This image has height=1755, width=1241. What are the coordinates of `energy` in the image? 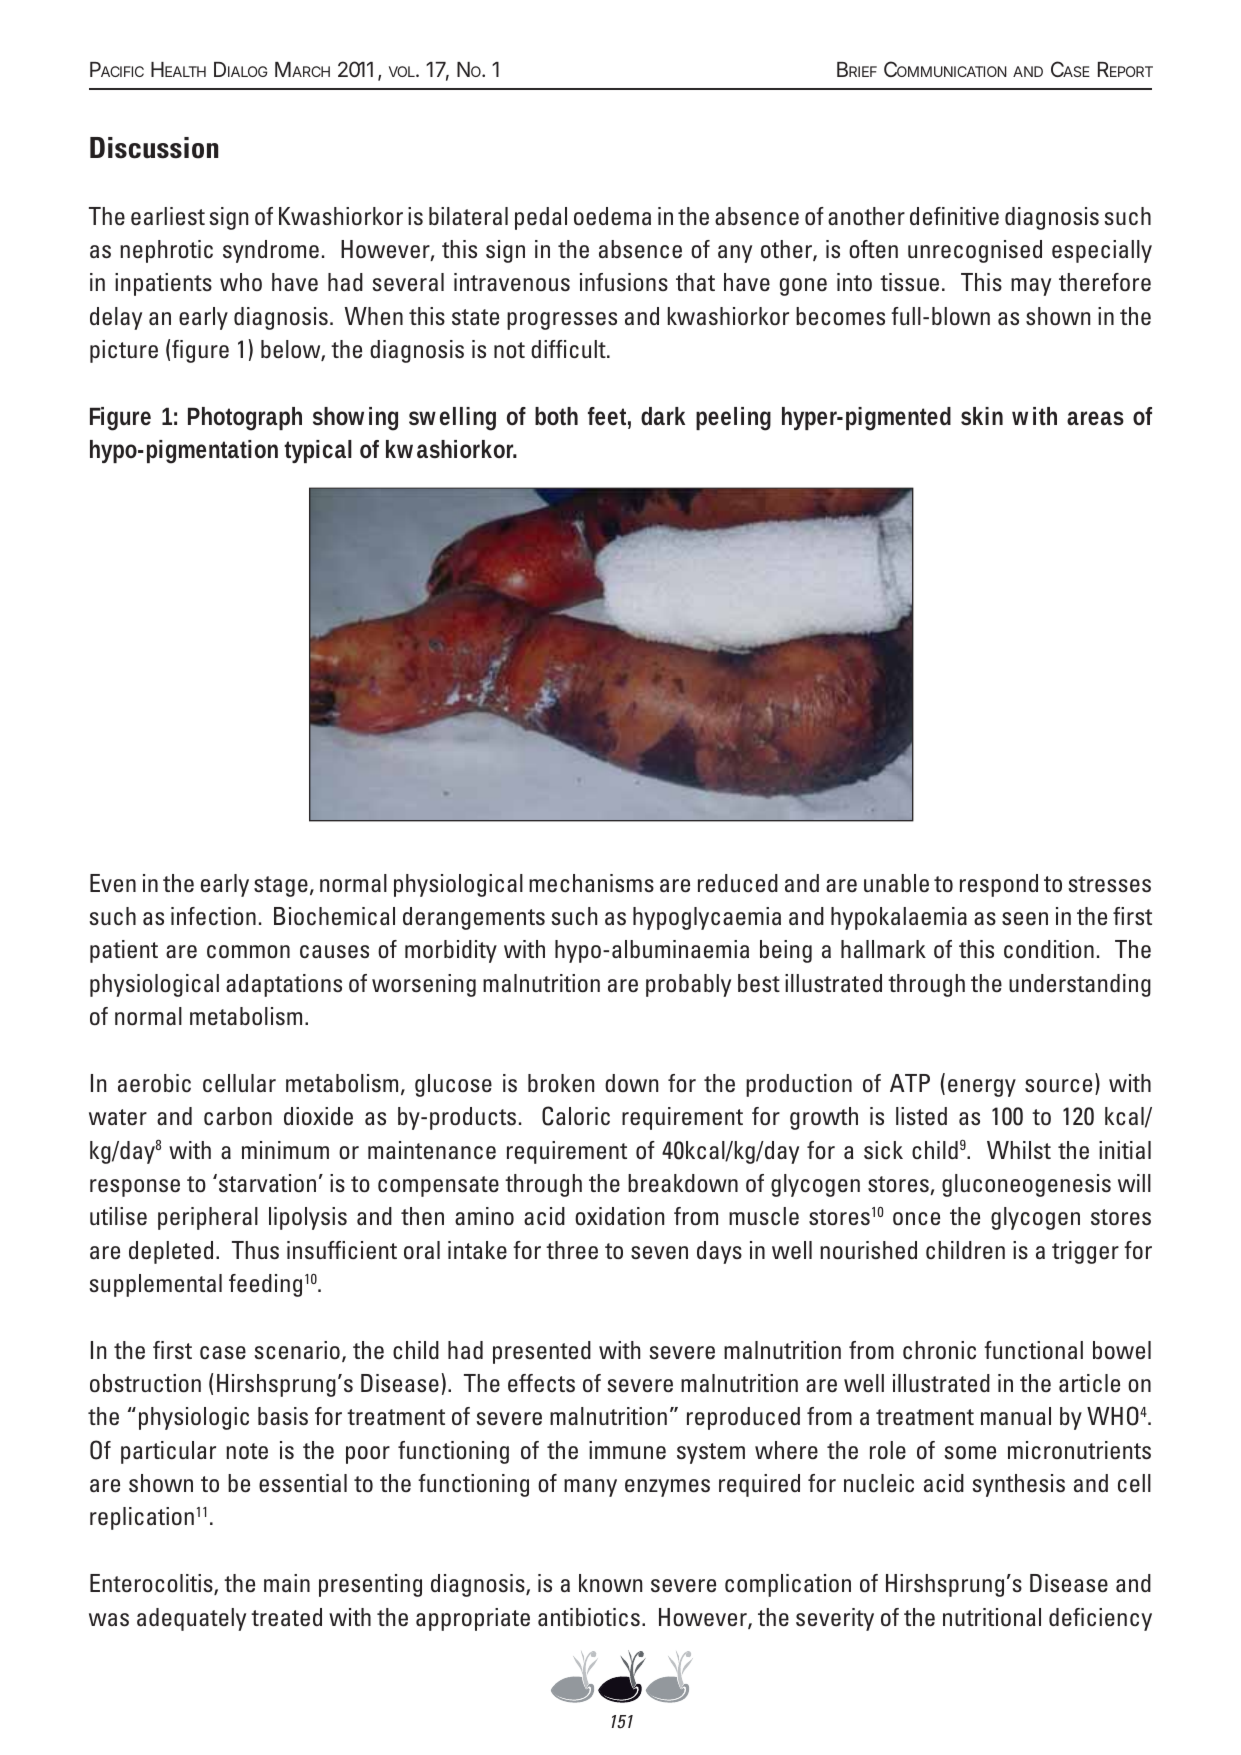 It's located at (982, 1088).
